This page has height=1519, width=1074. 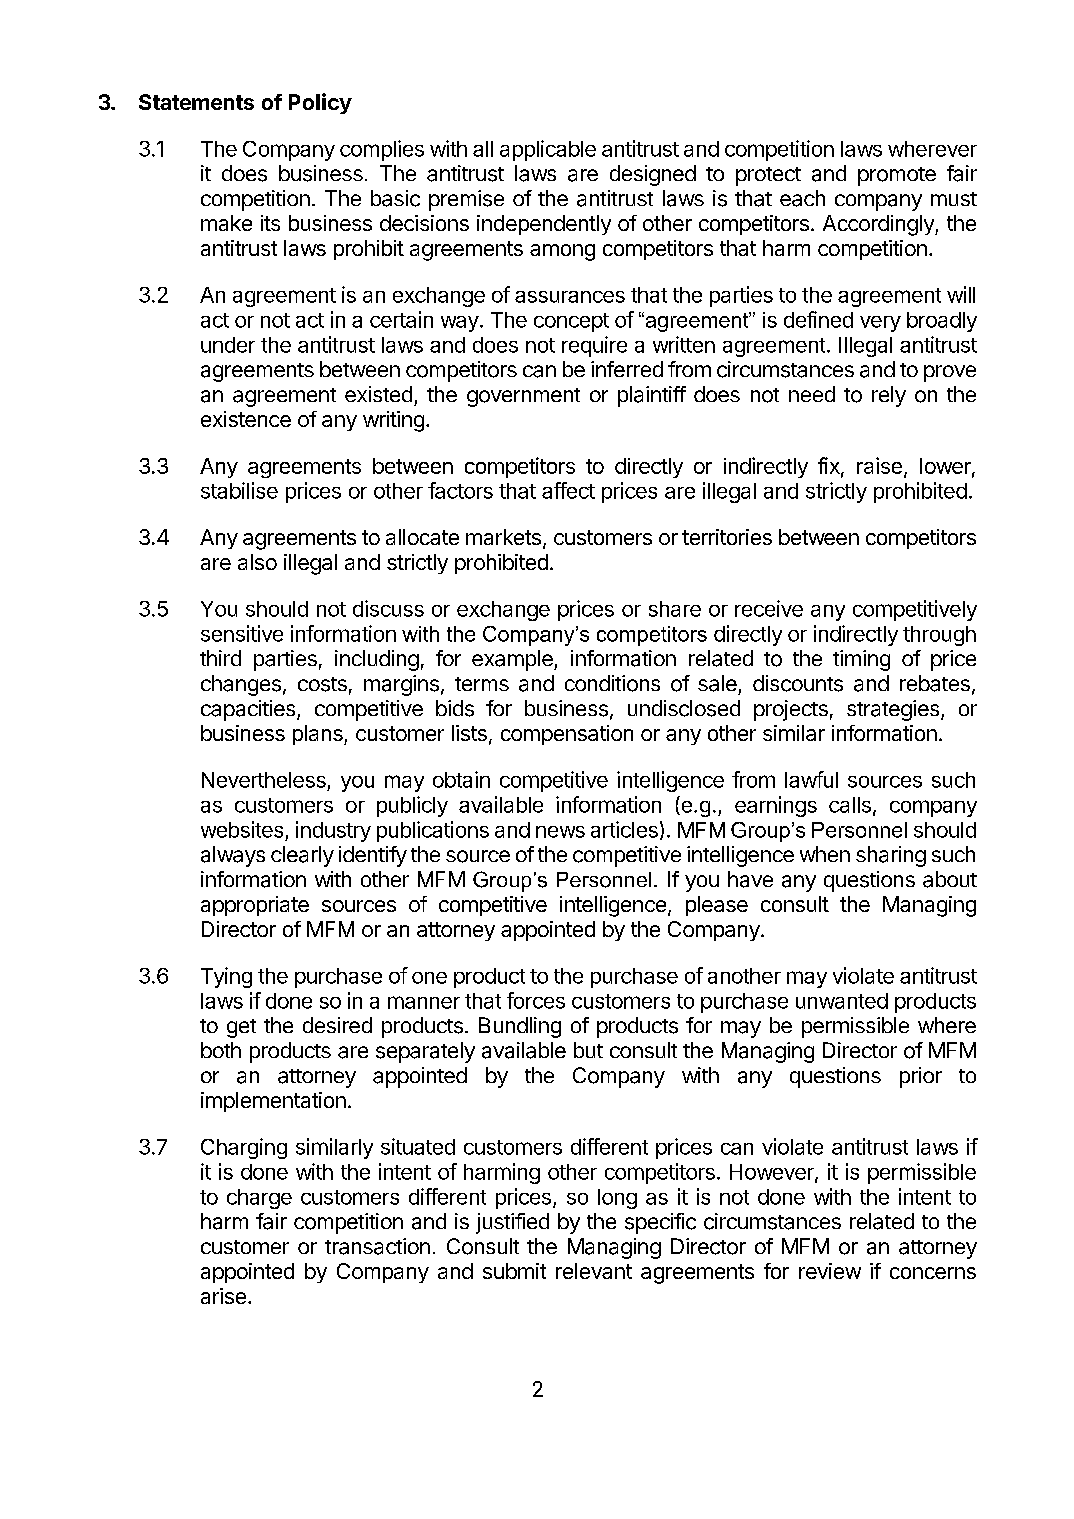 What do you see at coordinates (239, 490) in the page?
I see `stabilise` at bounding box center [239, 490].
